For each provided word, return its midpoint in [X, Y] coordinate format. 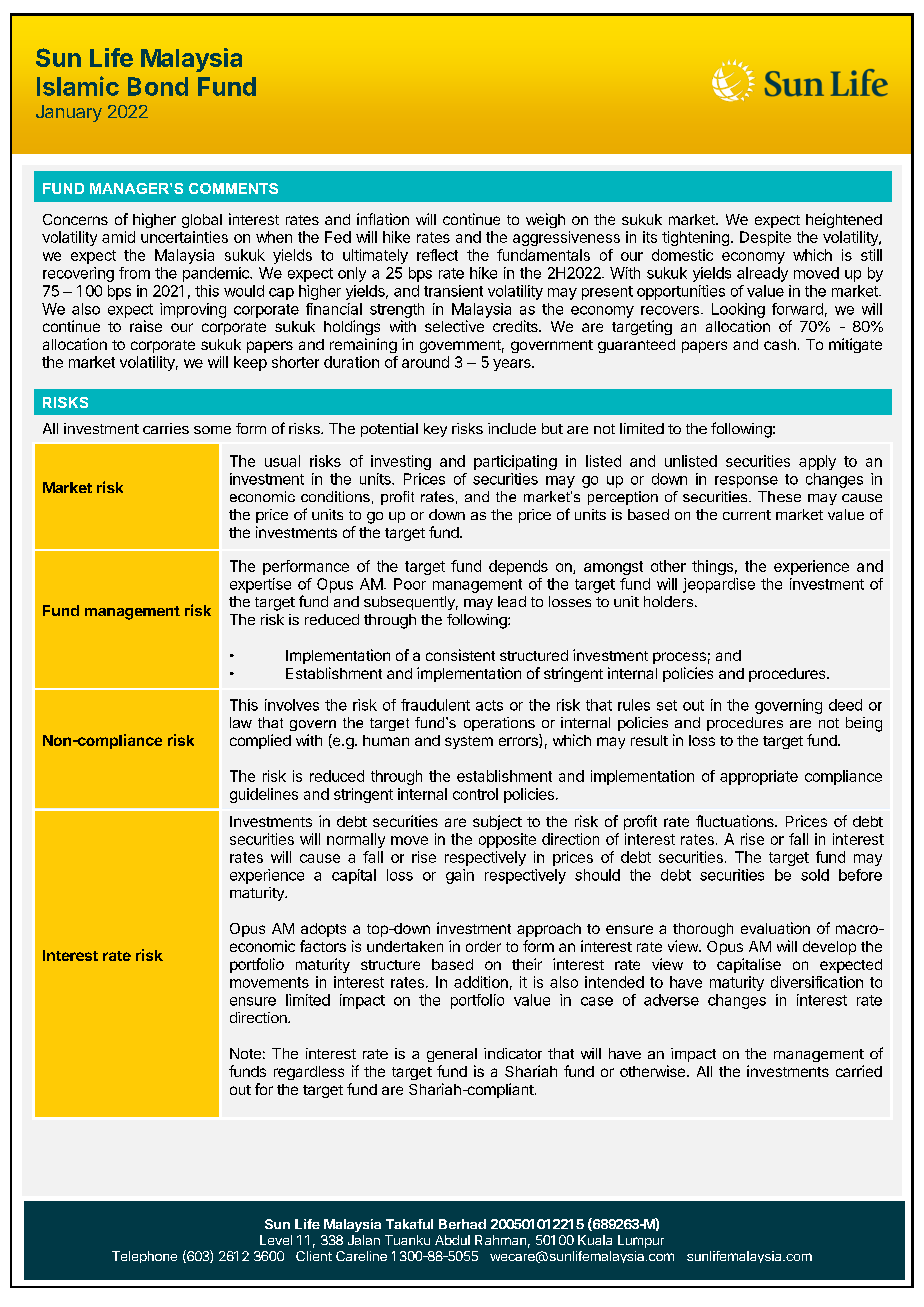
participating [515, 462]
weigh [545, 220]
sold [815, 875]
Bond [158, 86]
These [779, 496]
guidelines [264, 795]
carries [166, 428]
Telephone [144, 1257]
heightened [844, 220]
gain [460, 876]
